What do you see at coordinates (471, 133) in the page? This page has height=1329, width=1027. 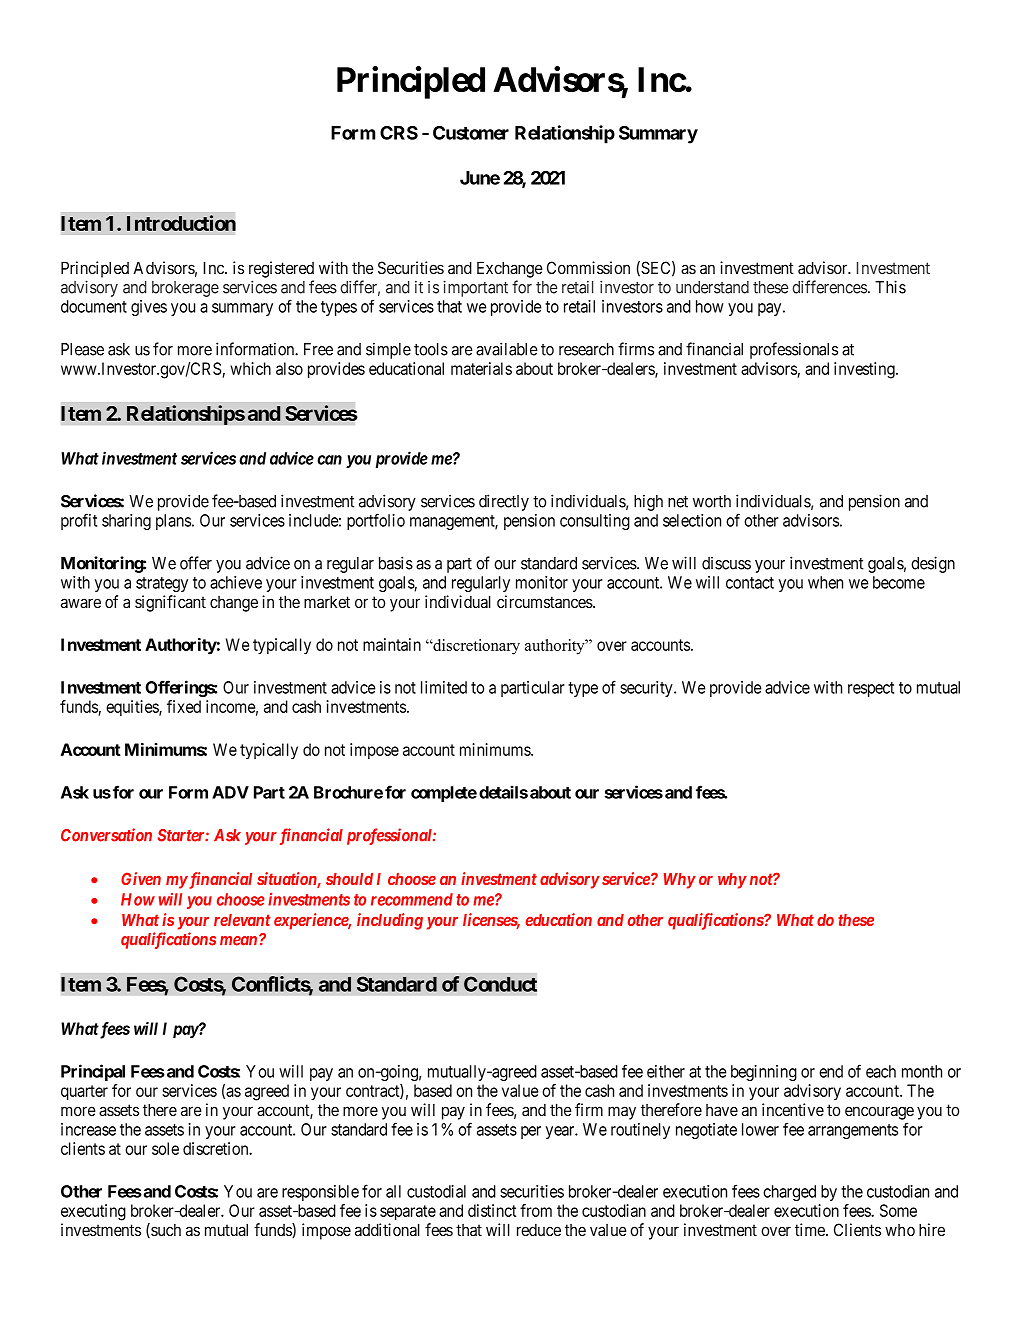 I see `Customer` at bounding box center [471, 133].
